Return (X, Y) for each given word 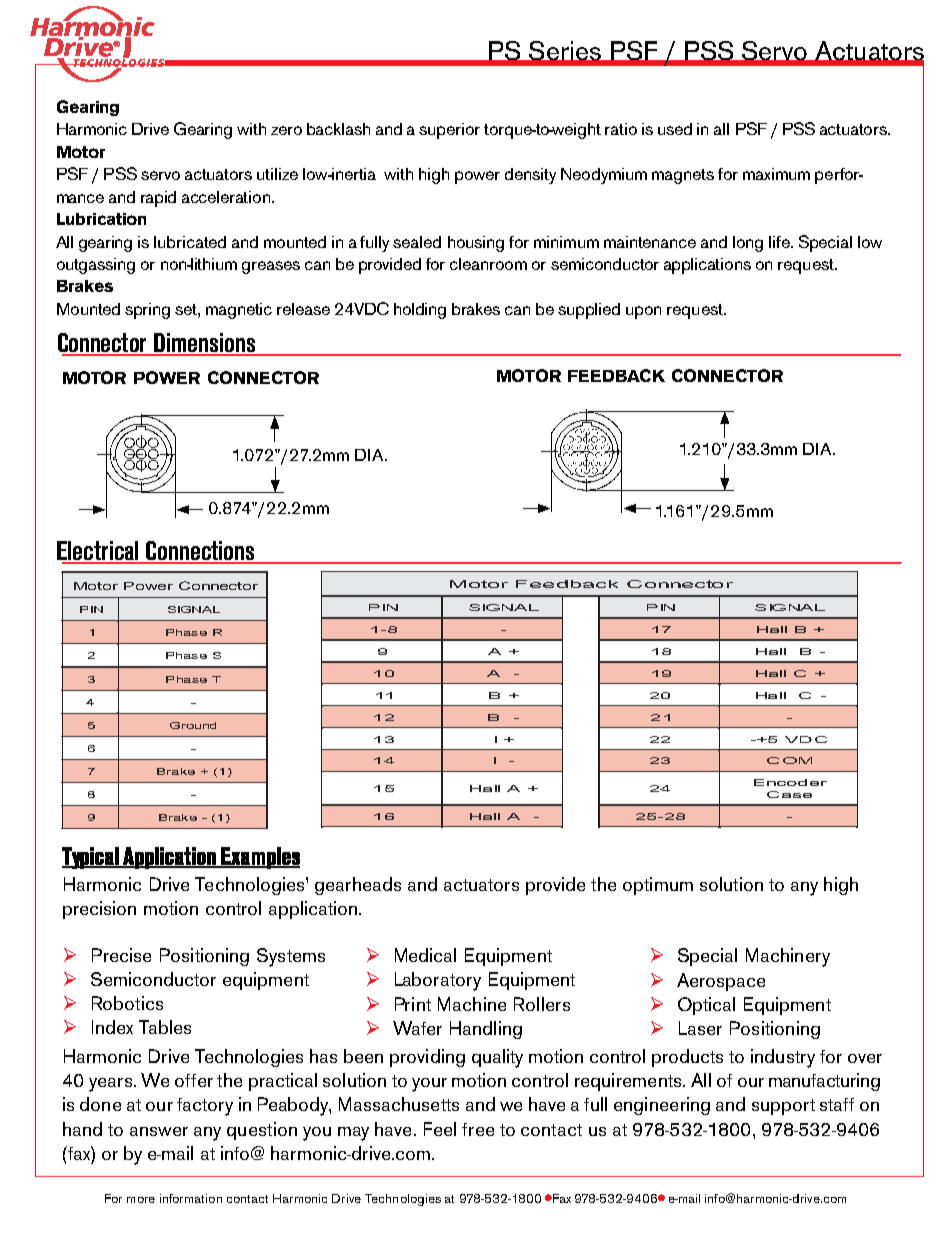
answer (159, 1131)
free (478, 1129)
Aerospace (721, 982)
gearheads (358, 886)
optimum (658, 886)
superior (449, 131)
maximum (776, 174)
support (783, 1107)
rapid (158, 199)
